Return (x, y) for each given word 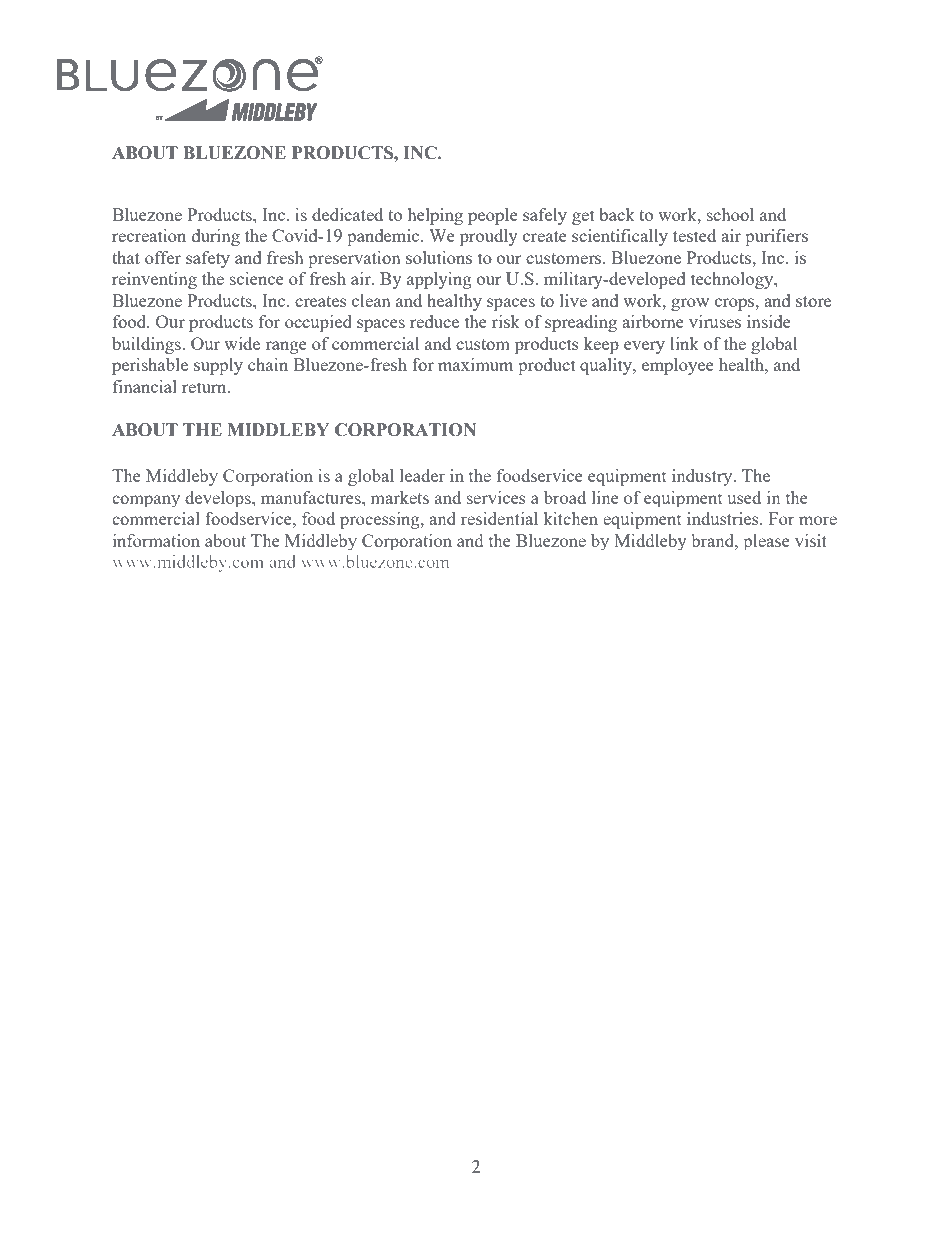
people (493, 216)
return (205, 387)
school (730, 214)
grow (690, 304)
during (216, 237)
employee (678, 366)
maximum (475, 364)
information (156, 540)
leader (422, 475)
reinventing (154, 280)
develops (219, 499)
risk (506, 321)
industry (703, 477)
